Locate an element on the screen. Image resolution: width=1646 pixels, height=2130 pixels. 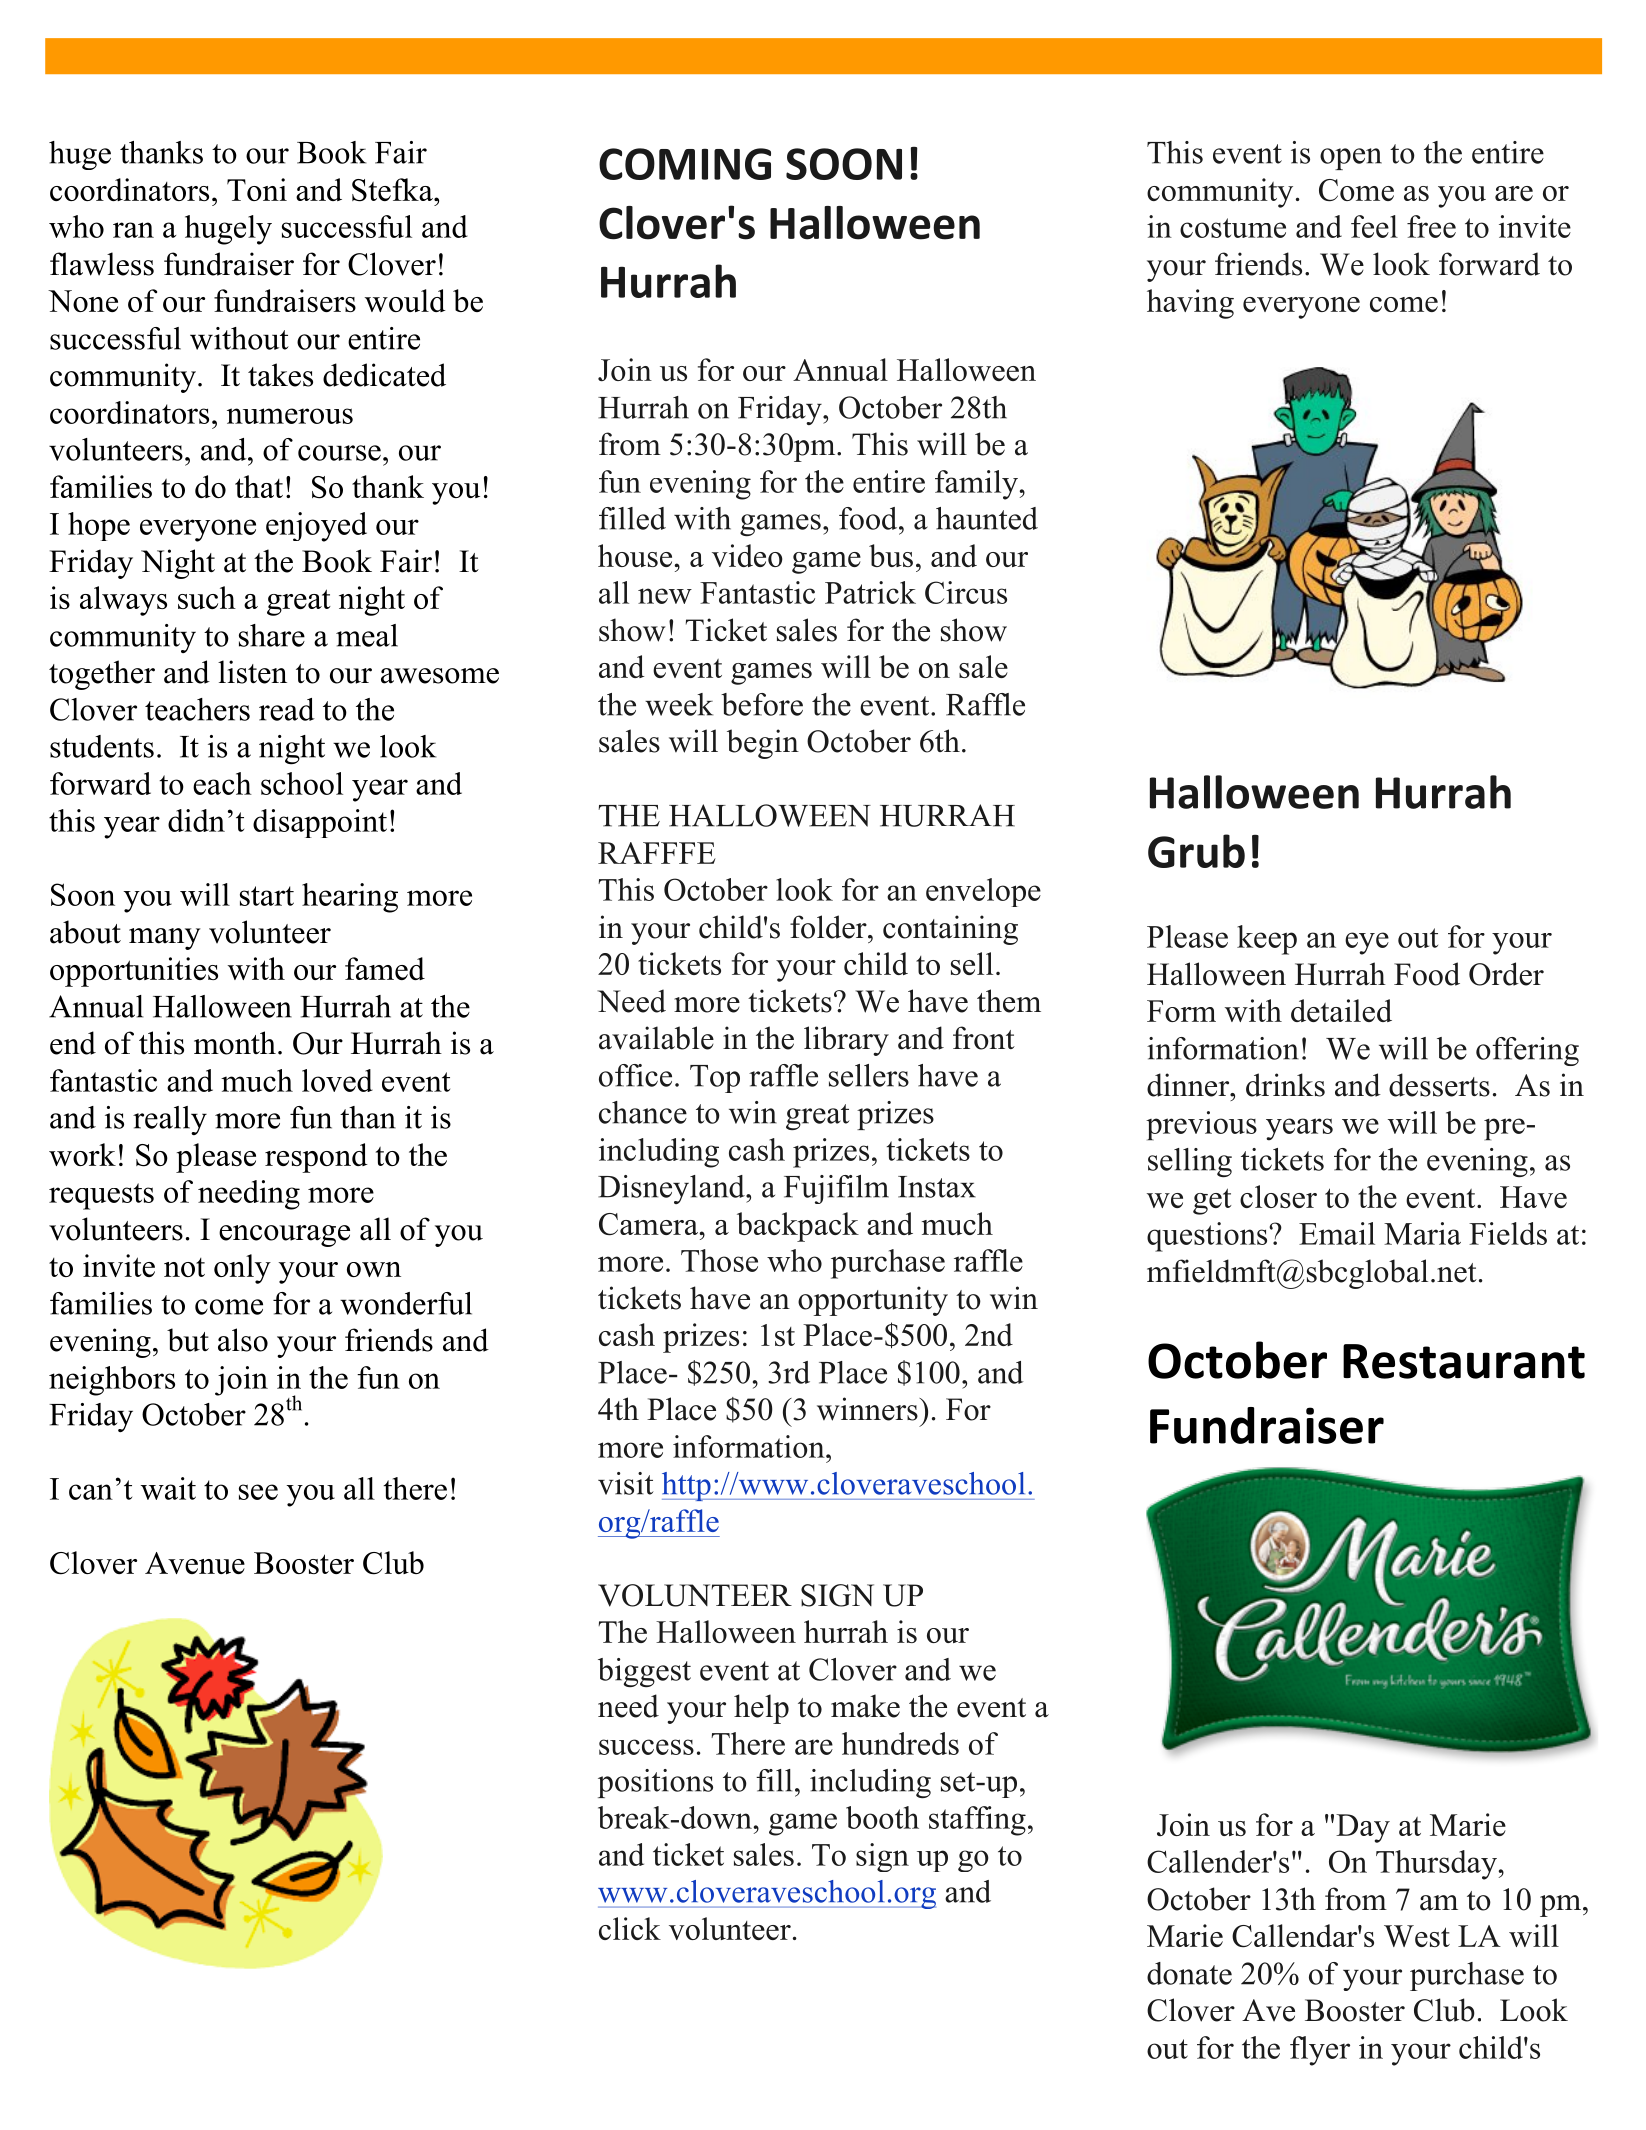
Top is located at coordinates (715, 1079).
